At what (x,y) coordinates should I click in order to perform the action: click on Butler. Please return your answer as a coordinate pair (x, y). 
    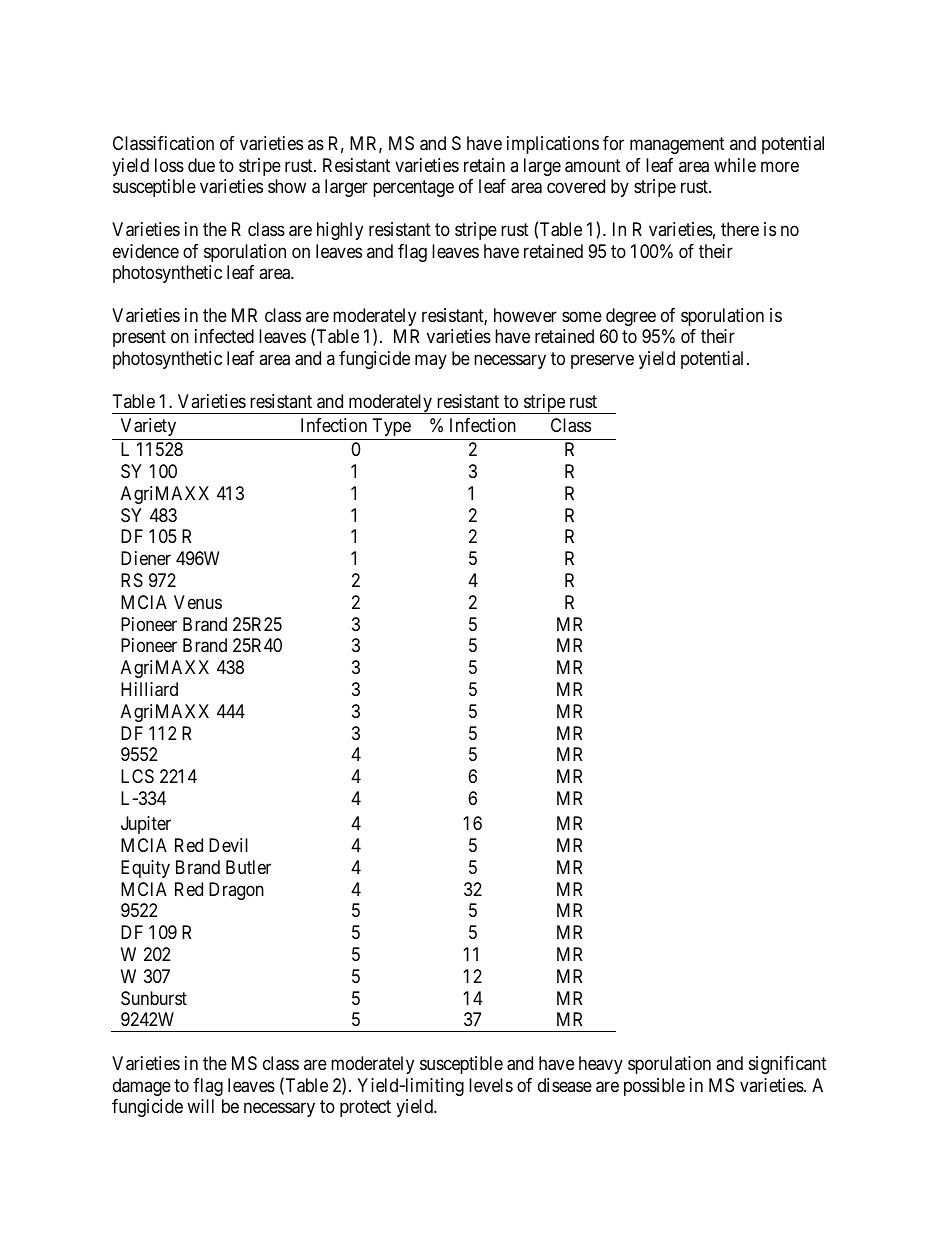
    Looking at the image, I should click on (248, 867).
